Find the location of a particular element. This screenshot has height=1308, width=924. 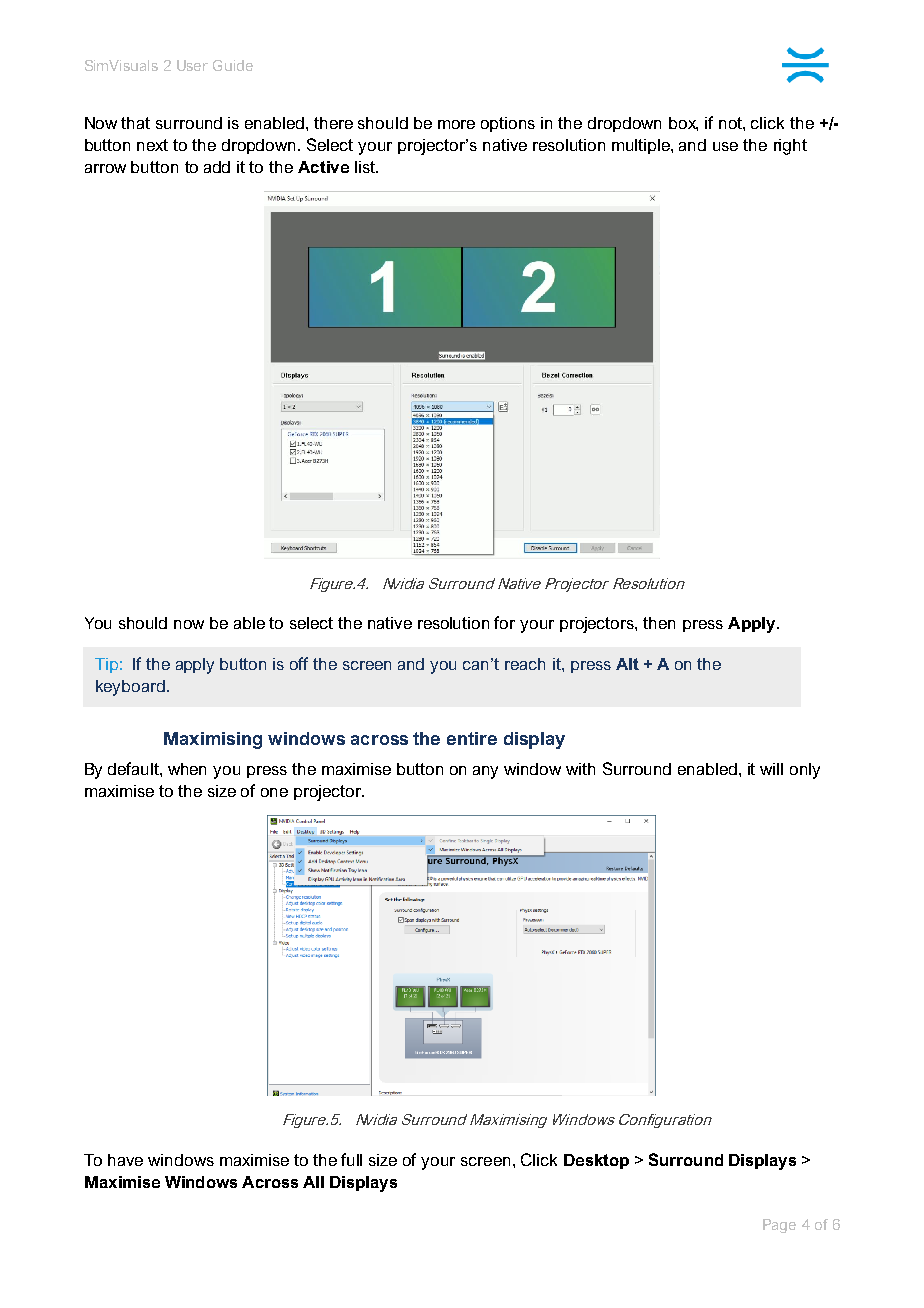

when is located at coordinates (187, 769).
